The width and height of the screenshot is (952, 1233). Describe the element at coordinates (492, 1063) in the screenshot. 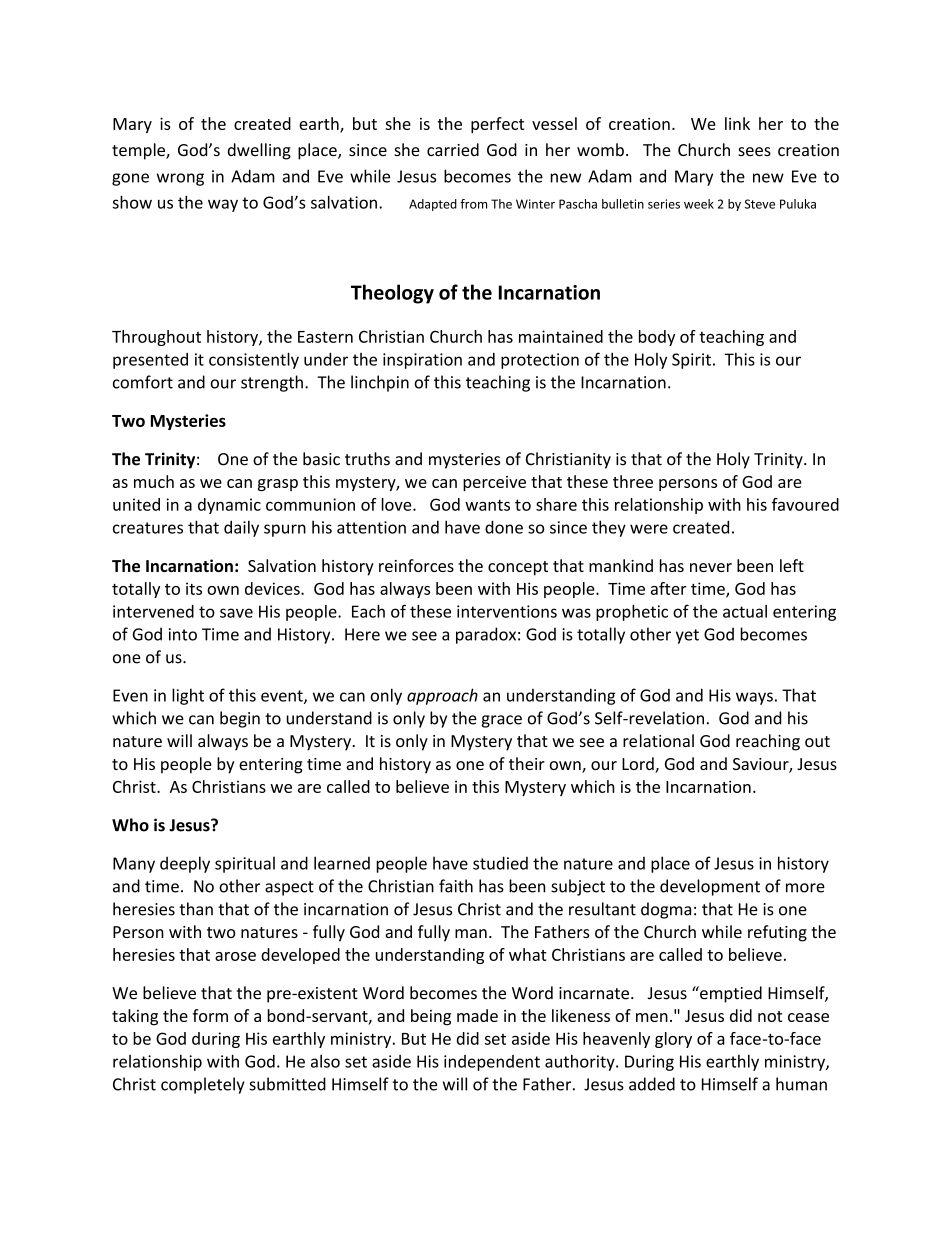

I see `independent` at that location.
